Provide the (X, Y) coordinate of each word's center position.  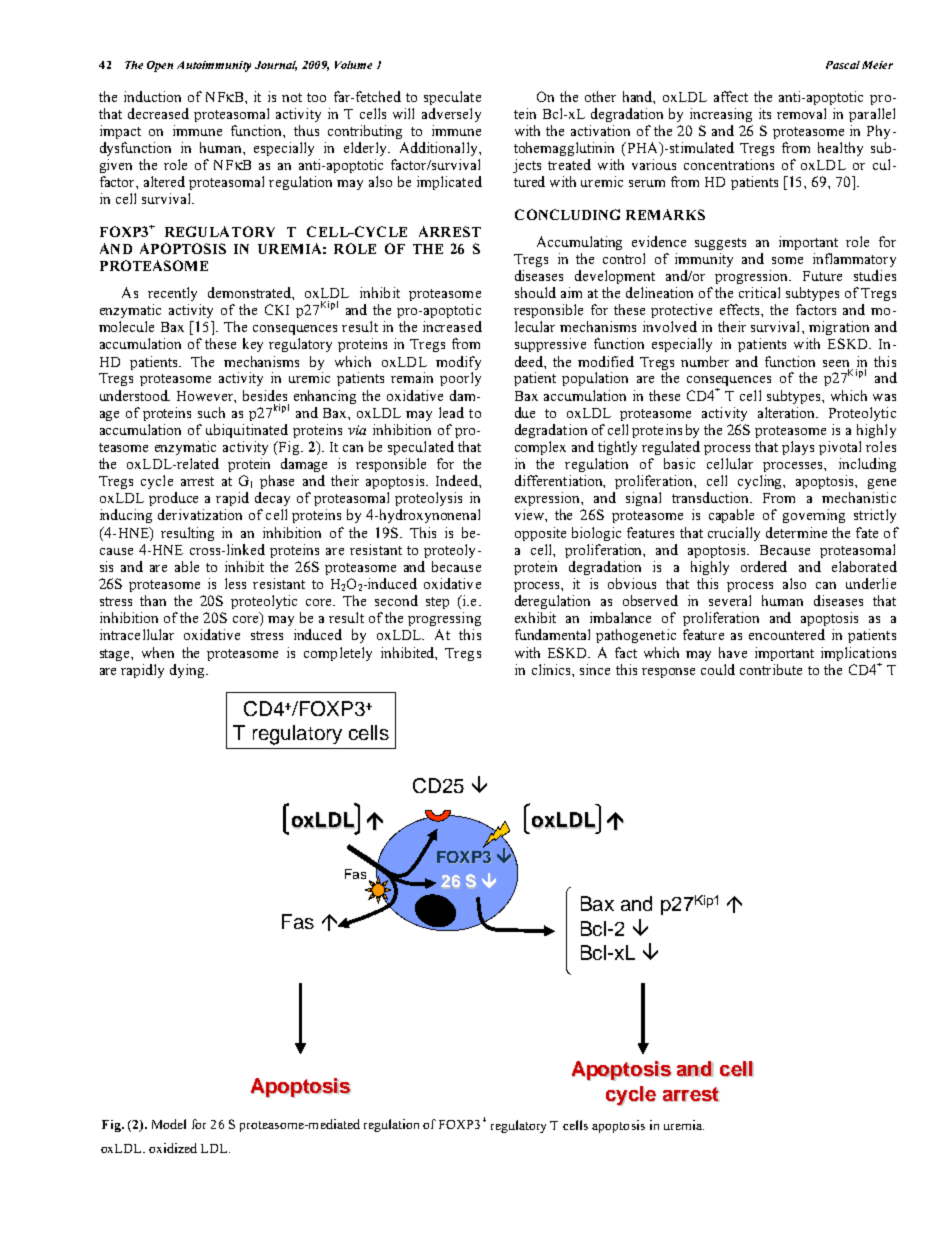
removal (801, 113)
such (211, 412)
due (525, 412)
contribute (771, 669)
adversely (451, 115)
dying (188, 671)
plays (798, 448)
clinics (552, 669)
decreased (158, 113)
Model (169, 1124)
